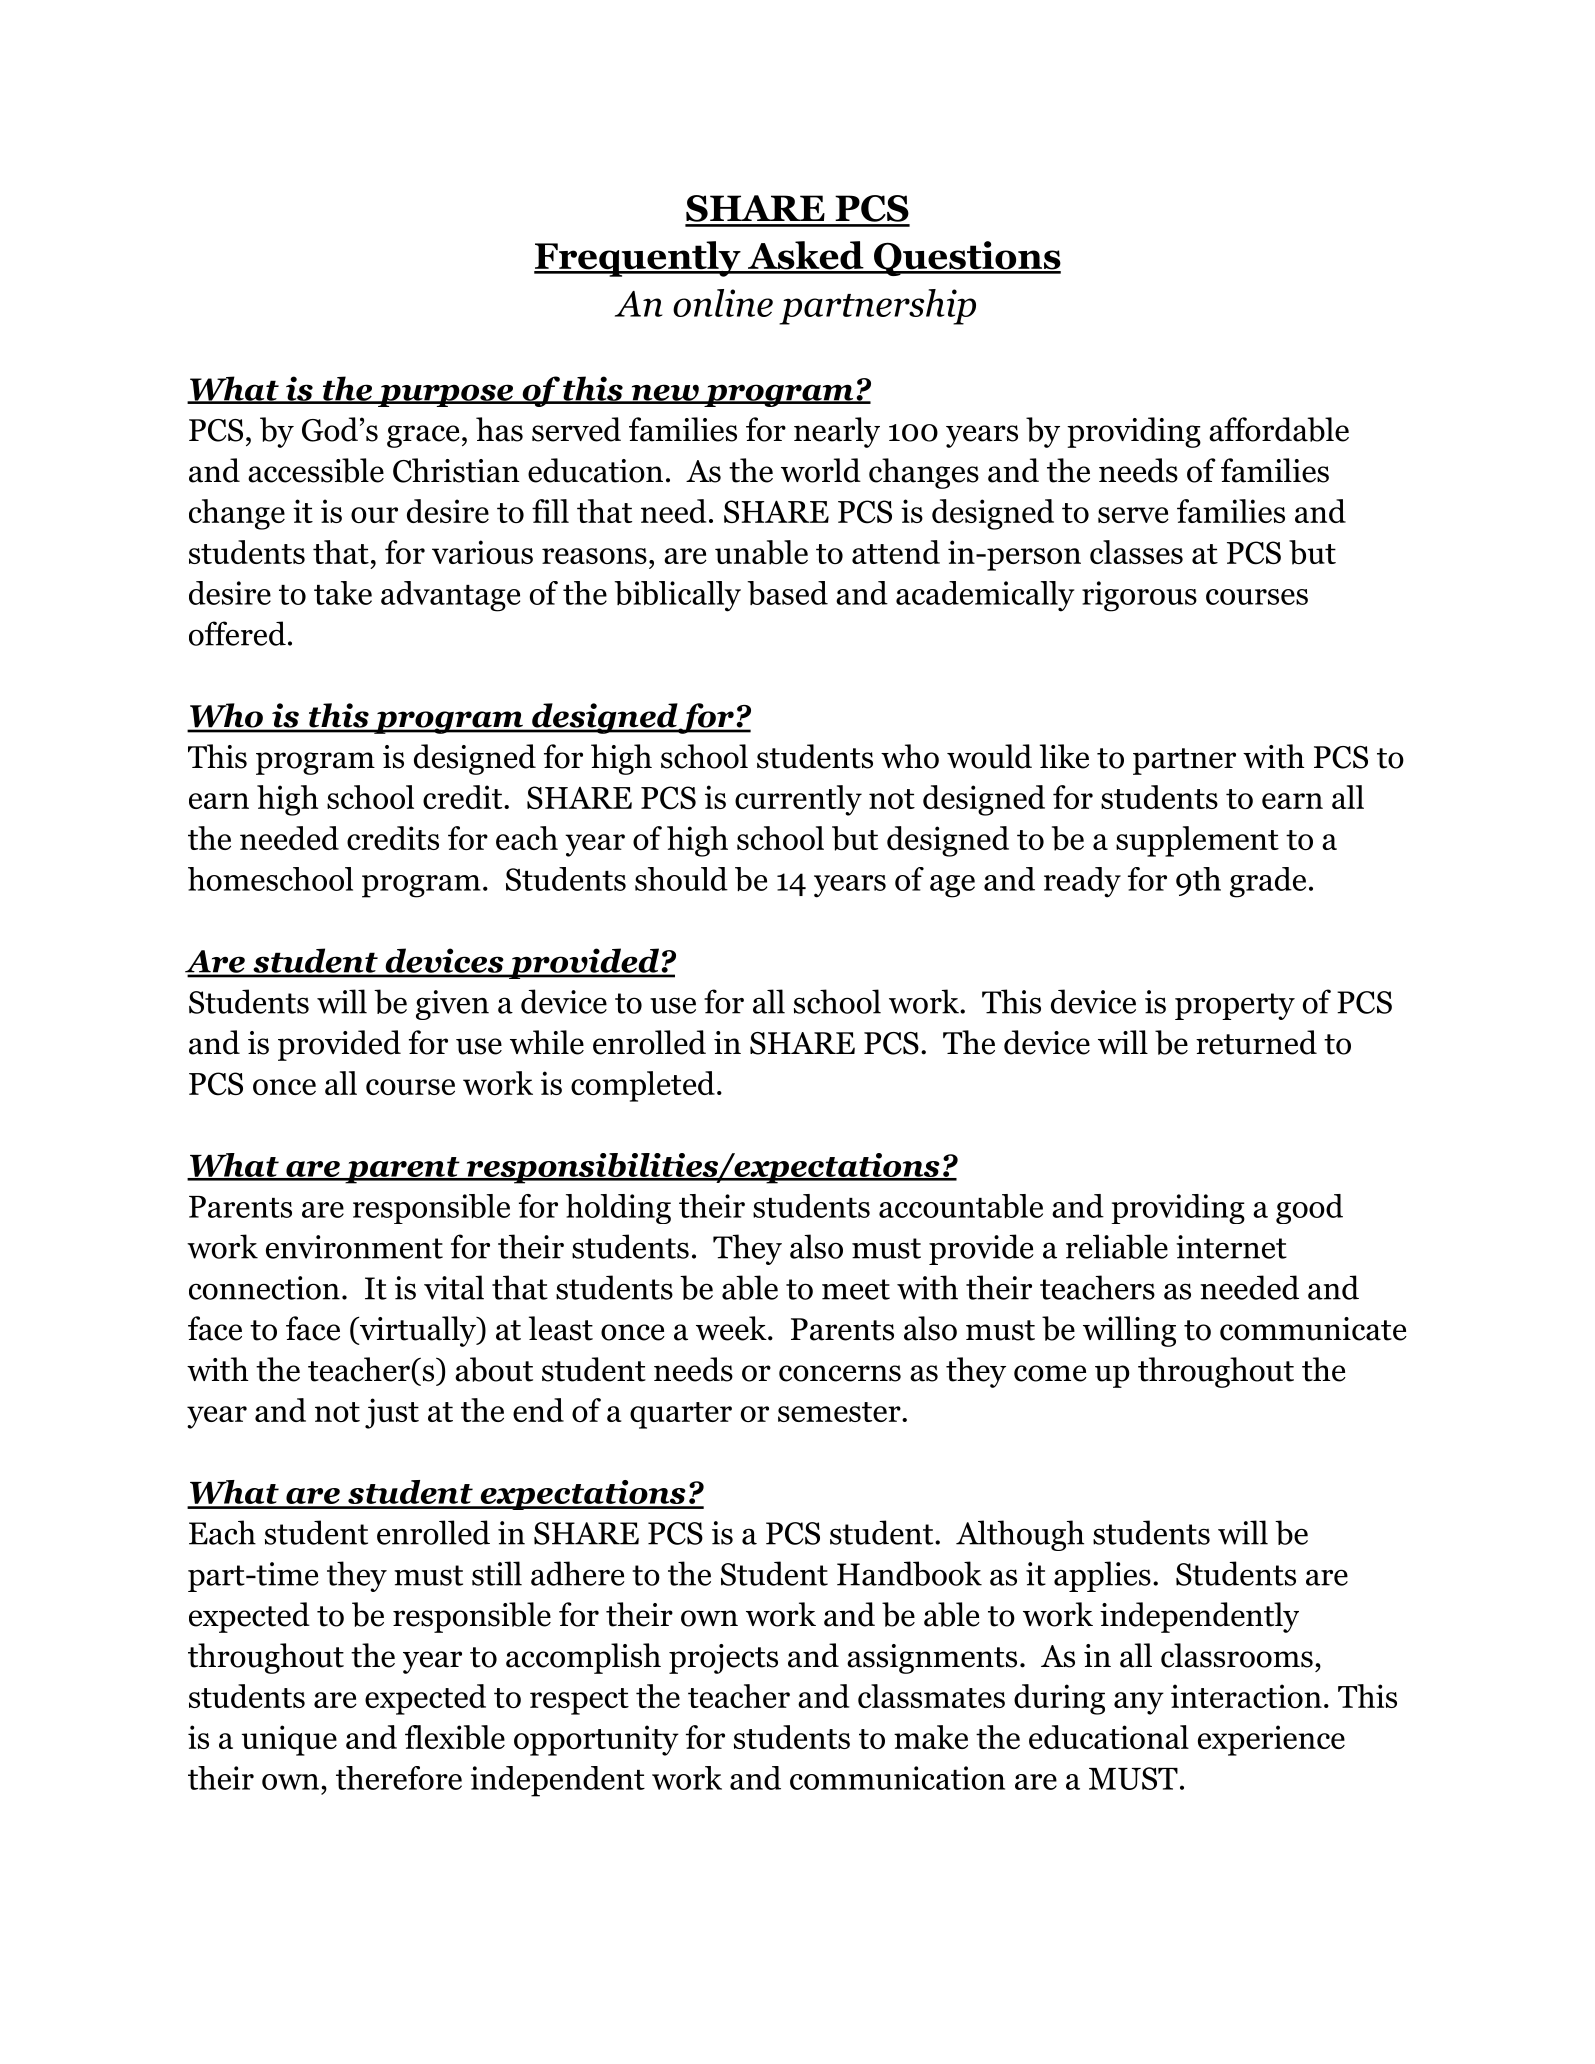  Describe the element at coordinates (445, 395) in the image. I see `purpose` at that location.
